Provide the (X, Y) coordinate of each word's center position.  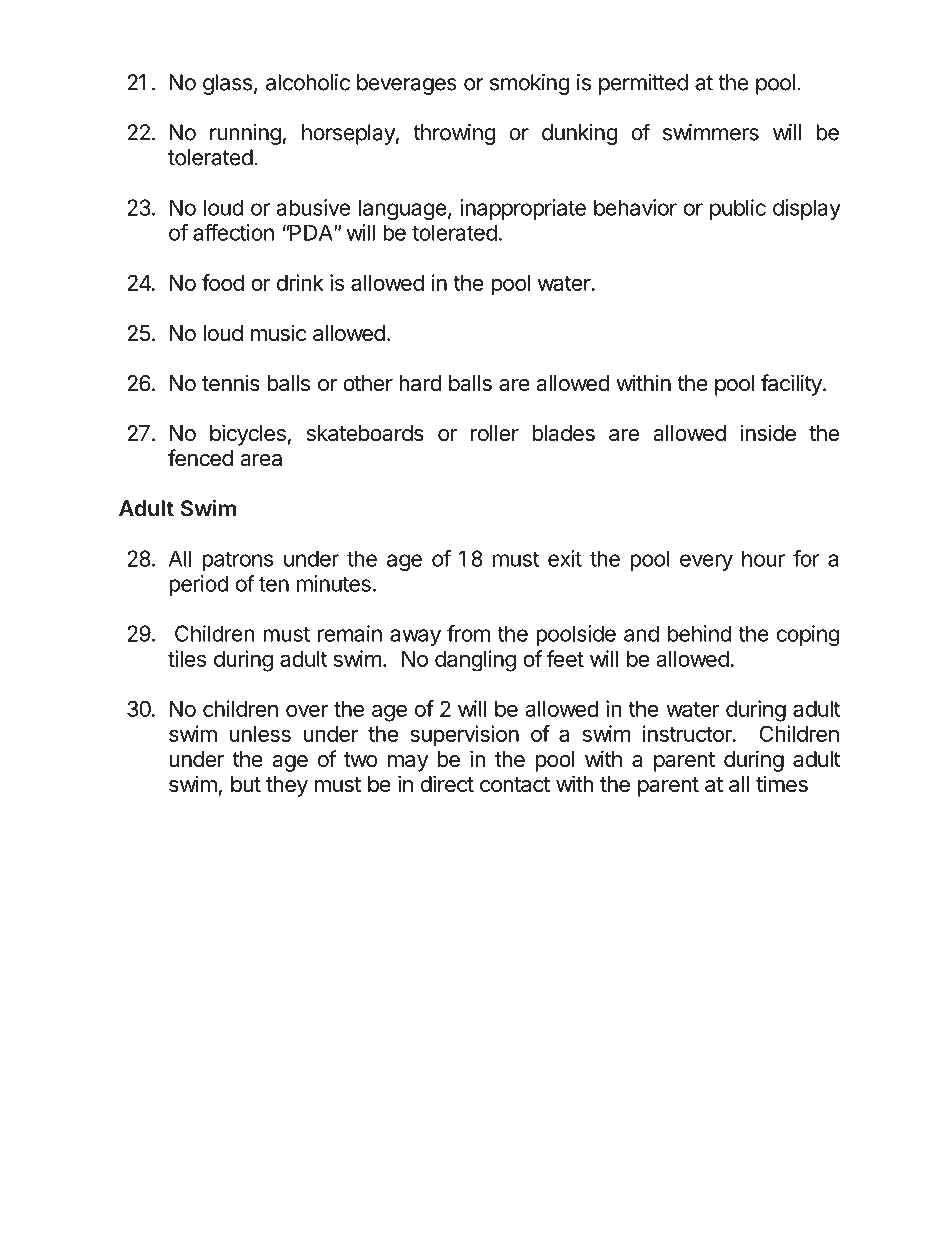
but (246, 784)
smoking (530, 84)
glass (227, 84)
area (261, 460)
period (198, 585)
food (223, 282)
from (468, 633)
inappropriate (523, 209)
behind (699, 633)
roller (495, 433)
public (738, 209)
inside (768, 433)
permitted (643, 84)
